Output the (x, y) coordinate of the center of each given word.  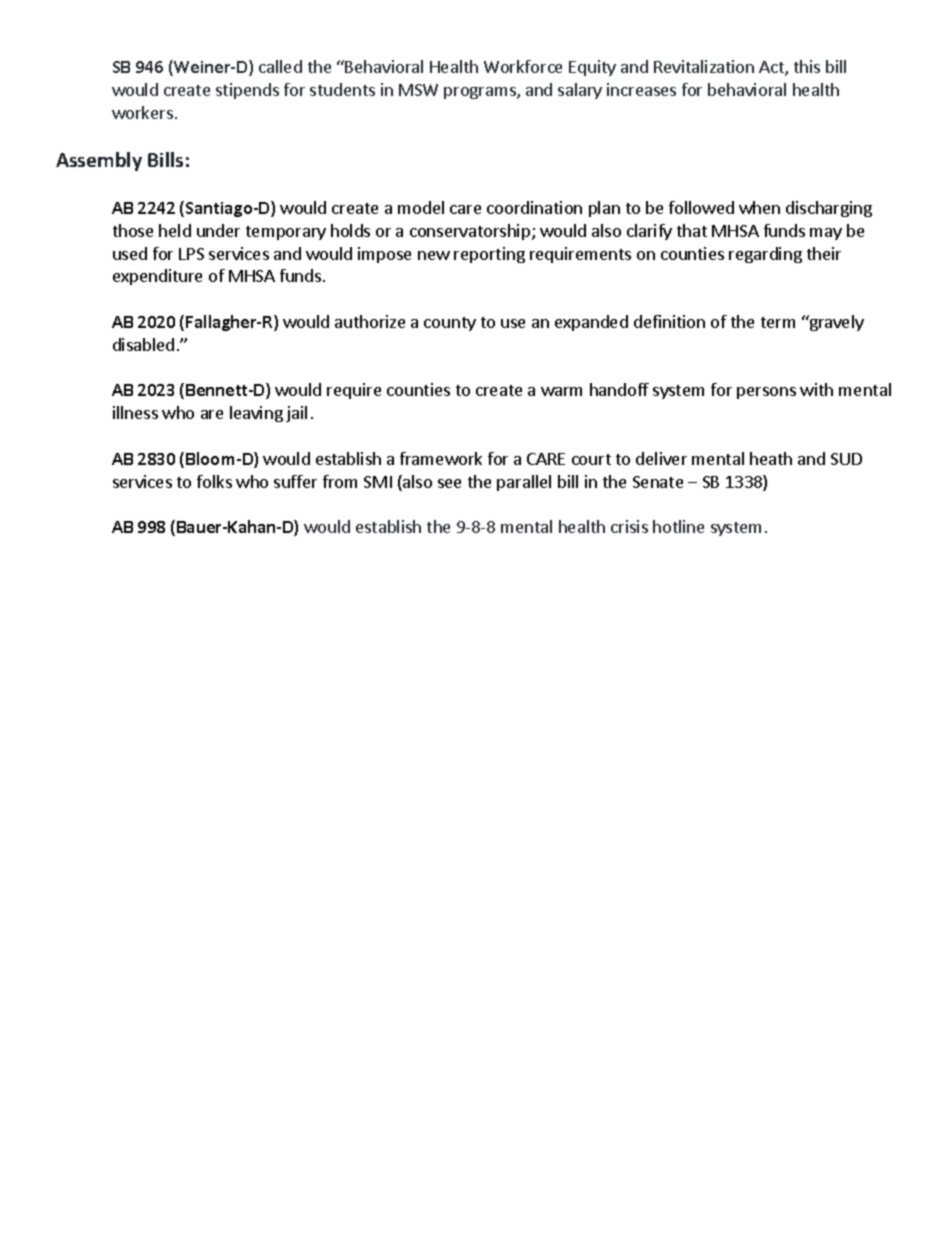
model (421, 207)
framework (441, 458)
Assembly (99, 161)
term (778, 322)
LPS (191, 254)
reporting (489, 255)
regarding (765, 255)
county (450, 324)
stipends (247, 91)
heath (771, 458)
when (759, 207)
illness (135, 412)
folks (214, 481)
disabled (143, 344)
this (807, 66)
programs (481, 93)
